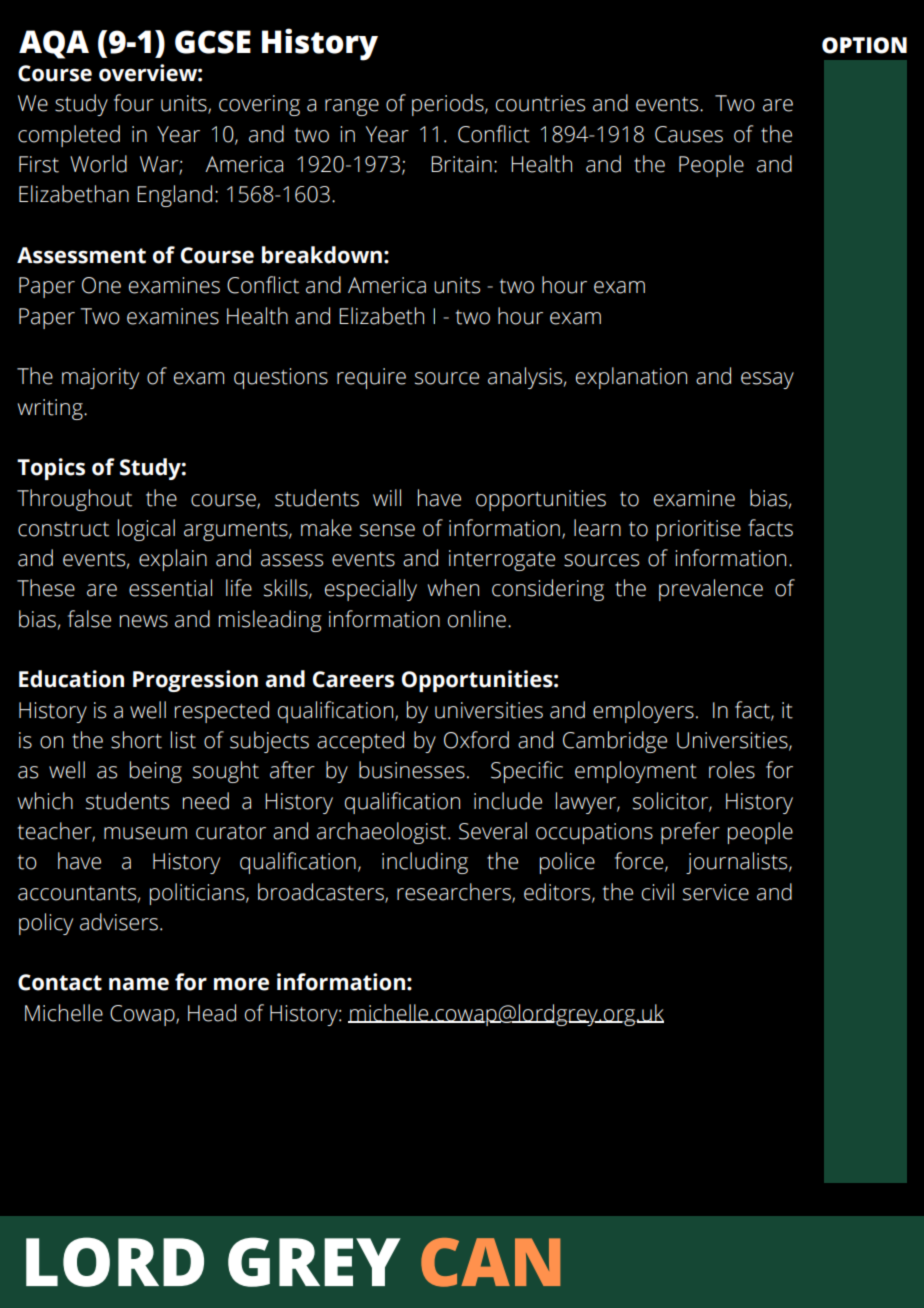 This page has width=924, height=1308. What do you see at coordinates (212, 1013) in the page?
I see `Head` at bounding box center [212, 1013].
